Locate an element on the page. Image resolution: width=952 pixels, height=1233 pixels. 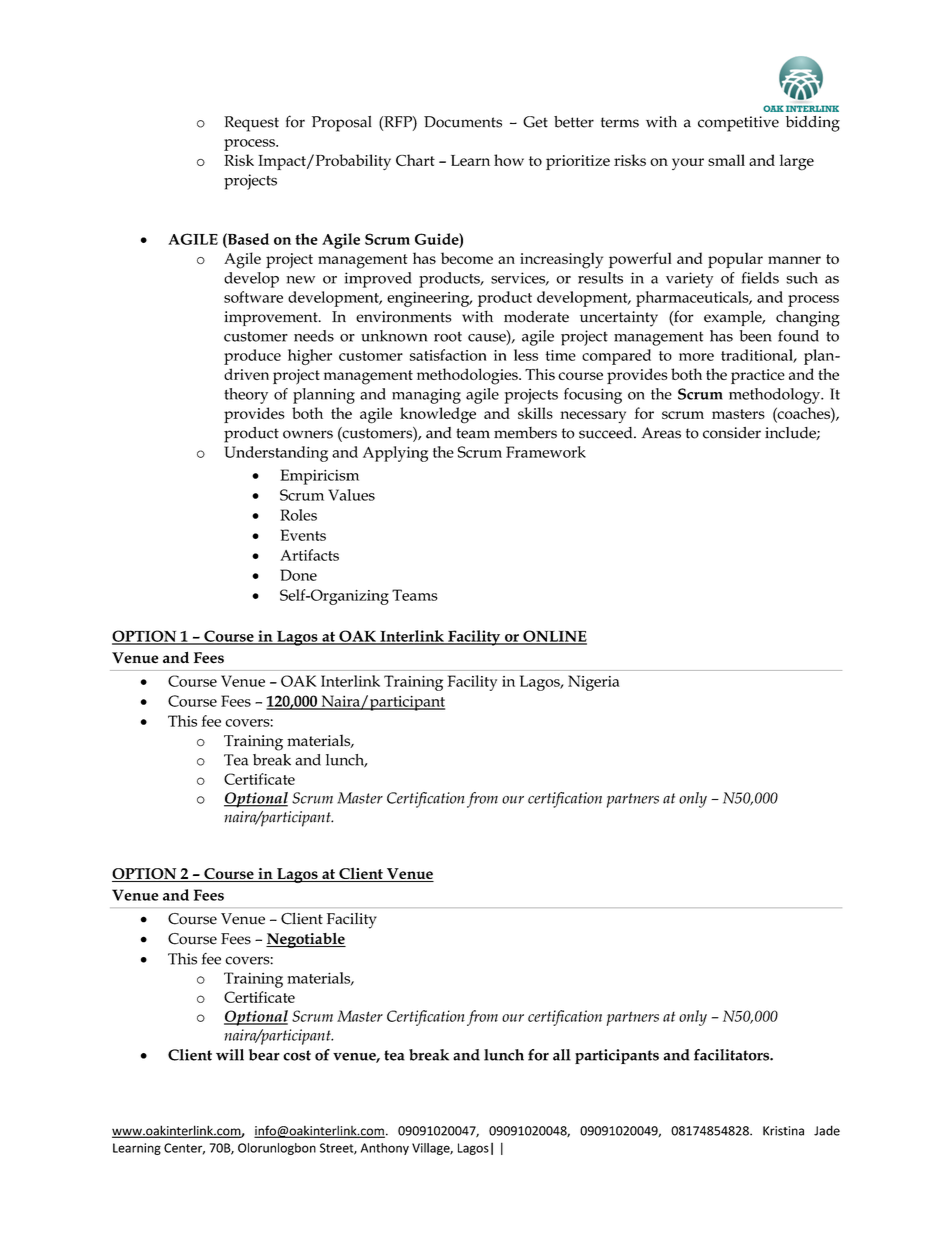
theory is located at coordinates (246, 396).
